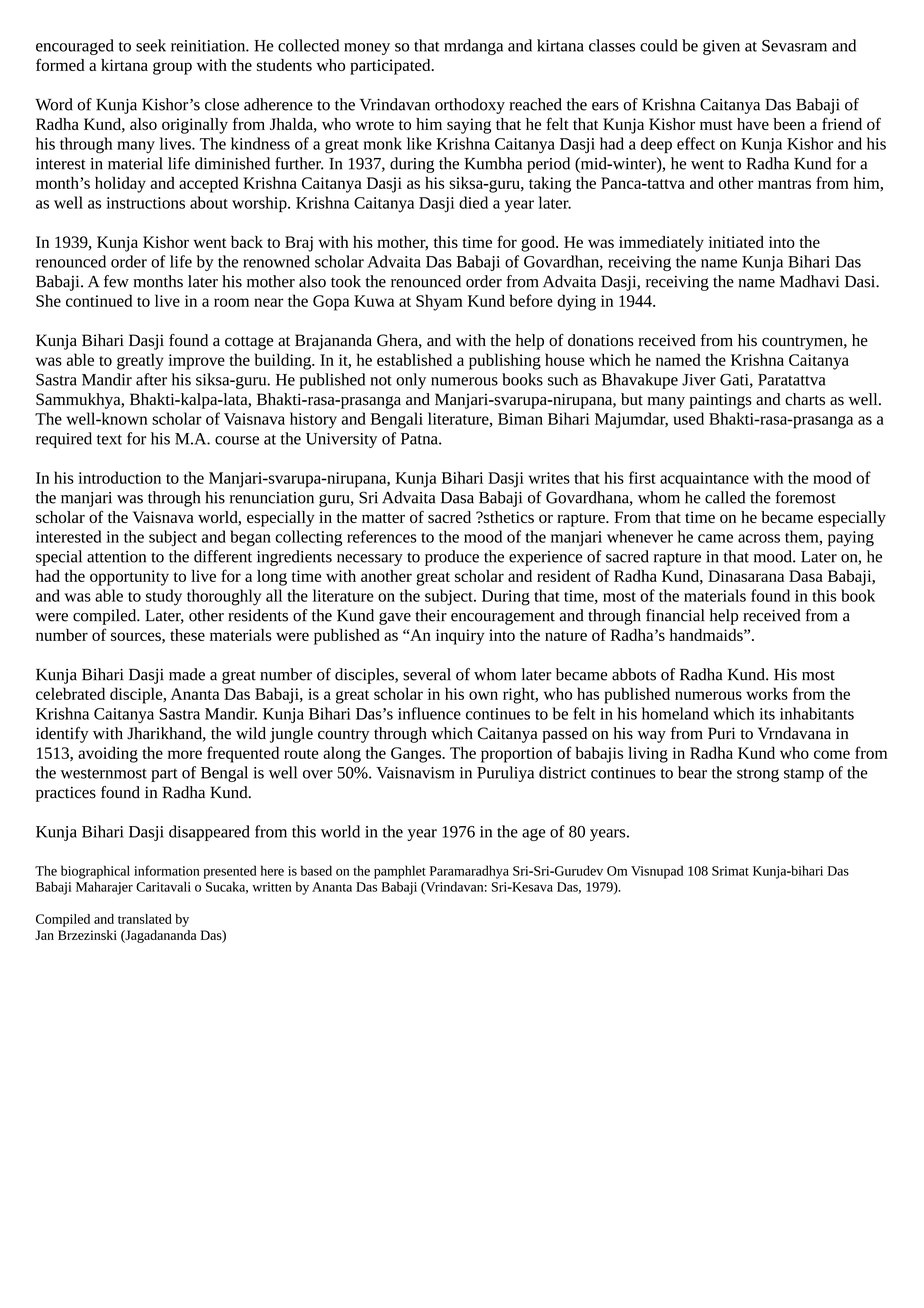 This image has height=1308, width=924. I want to click on financial, so click(675, 615).
